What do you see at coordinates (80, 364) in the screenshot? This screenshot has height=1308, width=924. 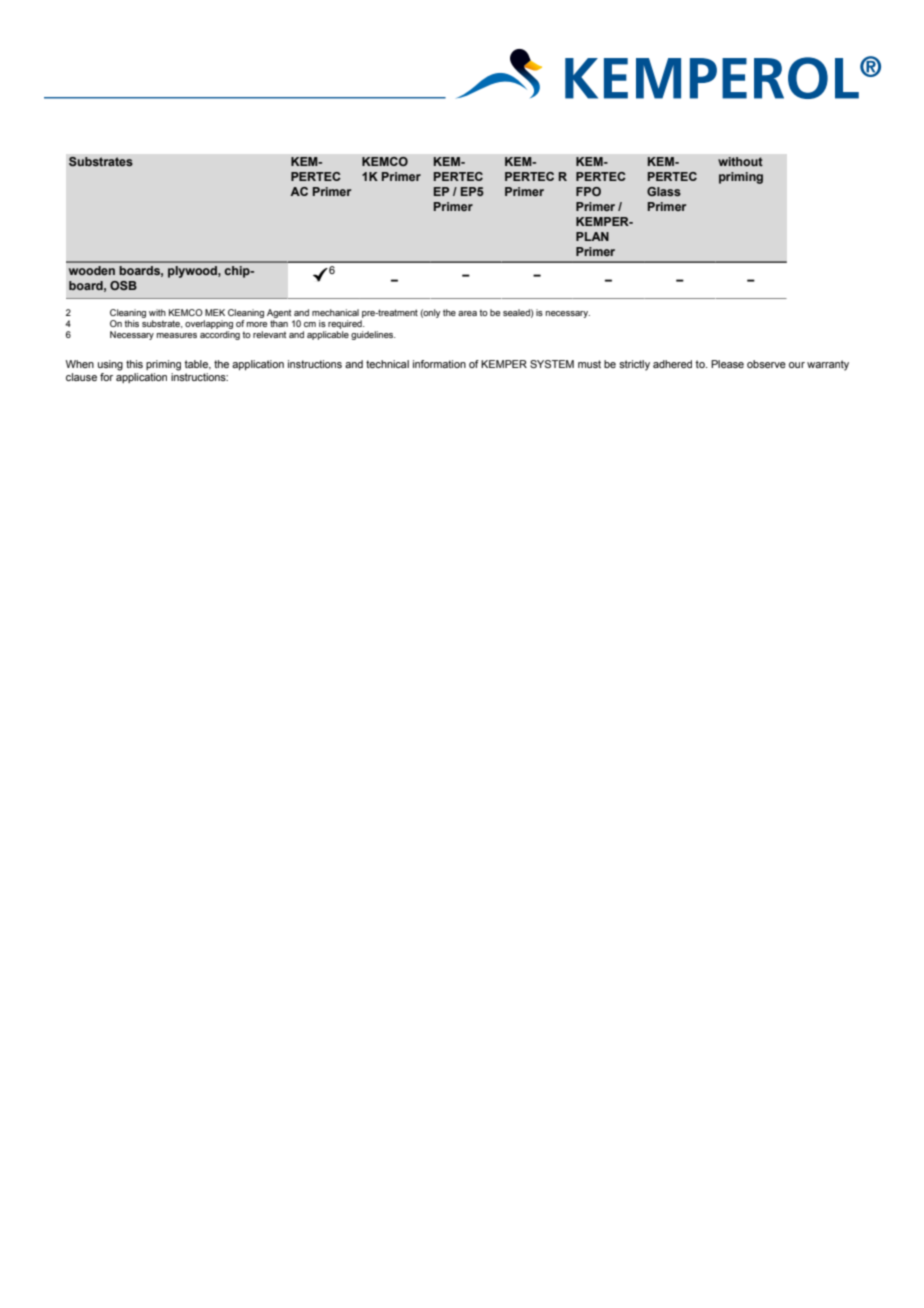 I see `When` at bounding box center [80, 364].
